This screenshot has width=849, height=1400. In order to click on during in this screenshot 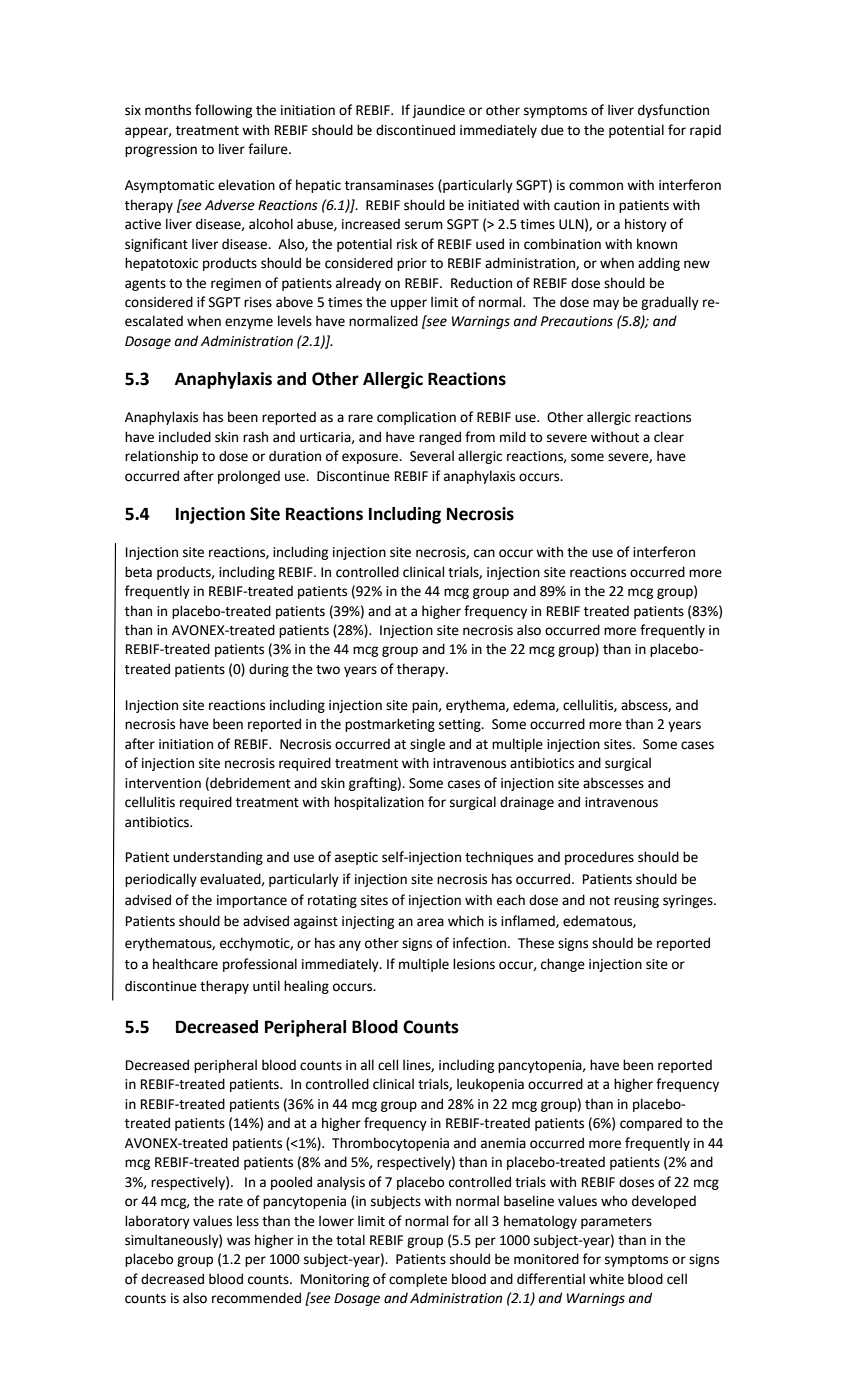, I will do `click(269, 670)`.
